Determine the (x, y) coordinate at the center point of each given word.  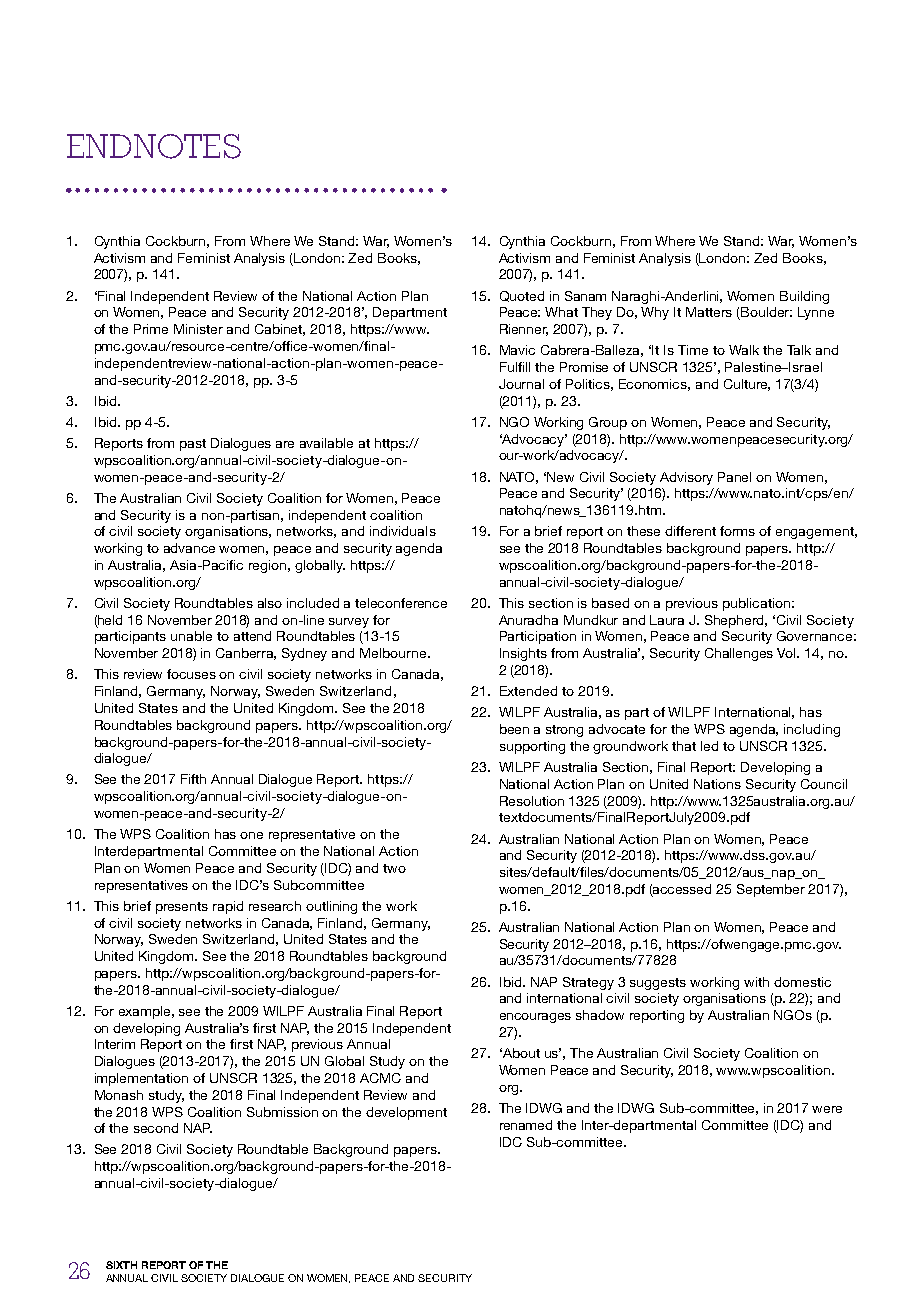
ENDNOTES (154, 146)
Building (804, 297)
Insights (523, 654)
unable (191, 636)
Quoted (522, 296)
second (156, 1128)
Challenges (739, 654)
